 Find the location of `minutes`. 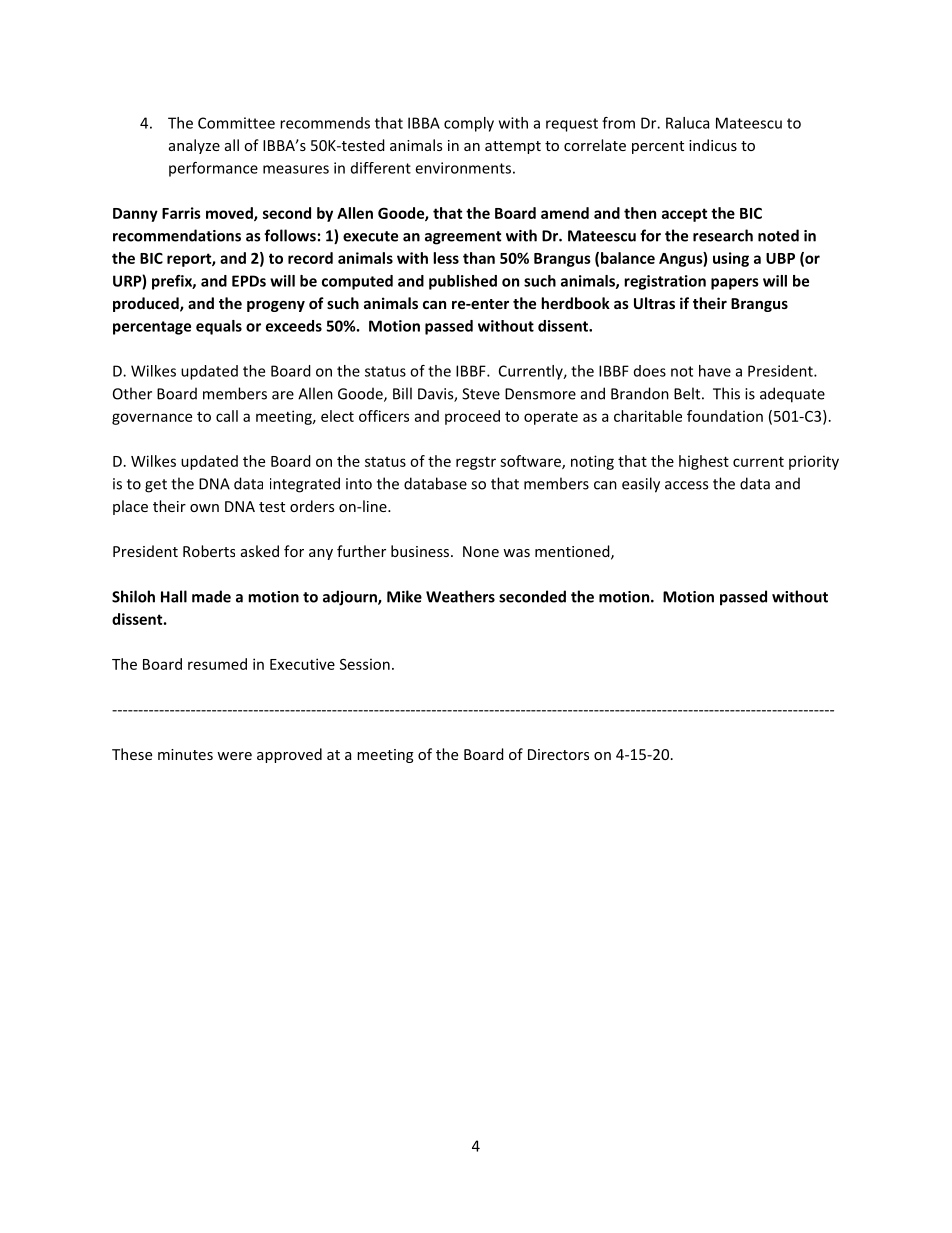

minutes is located at coordinates (185, 754).
